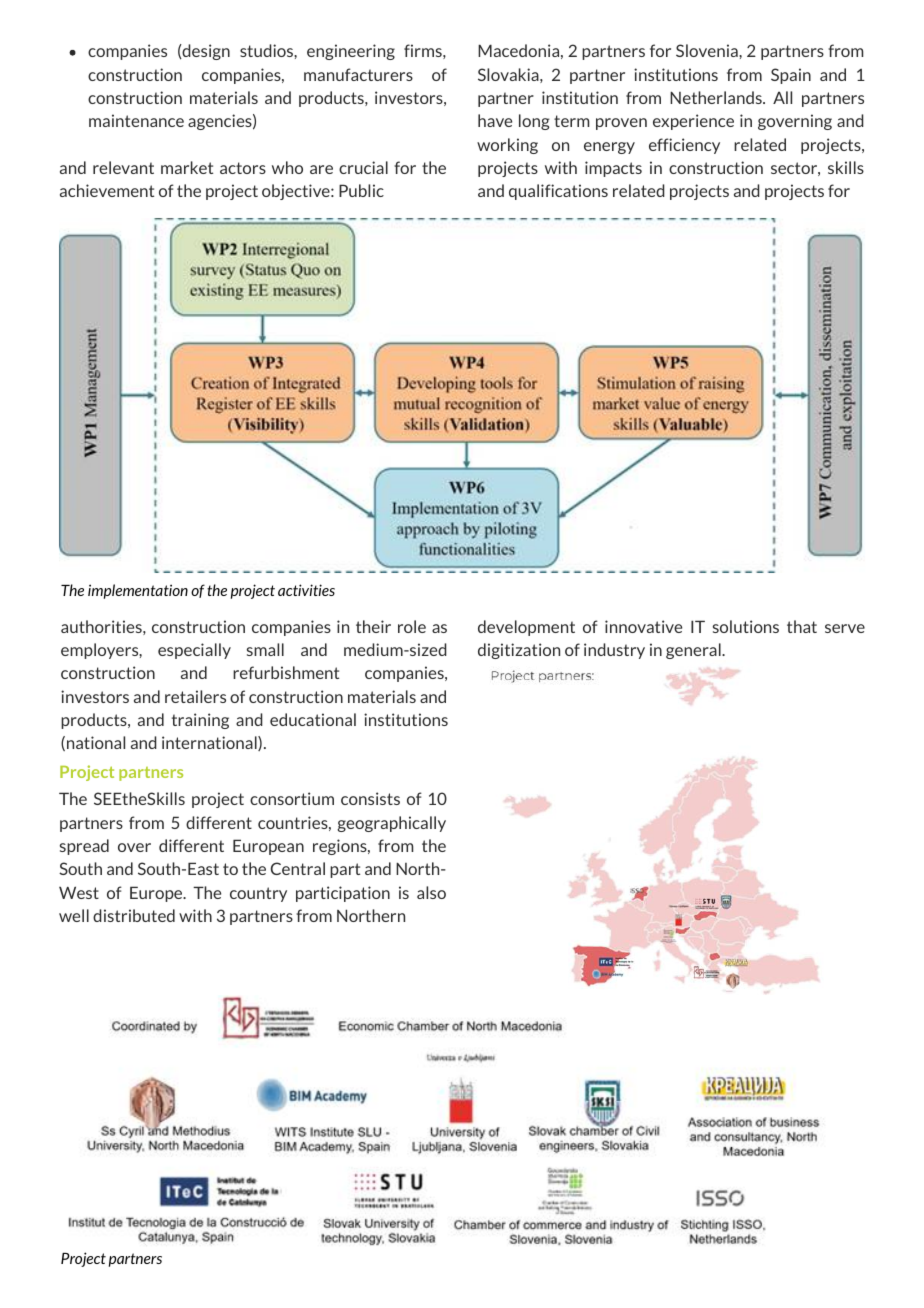 Image resolution: width=924 pixels, height=1308 pixels. Describe the element at coordinates (613, 169) in the image. I see `impacts` at that location.
